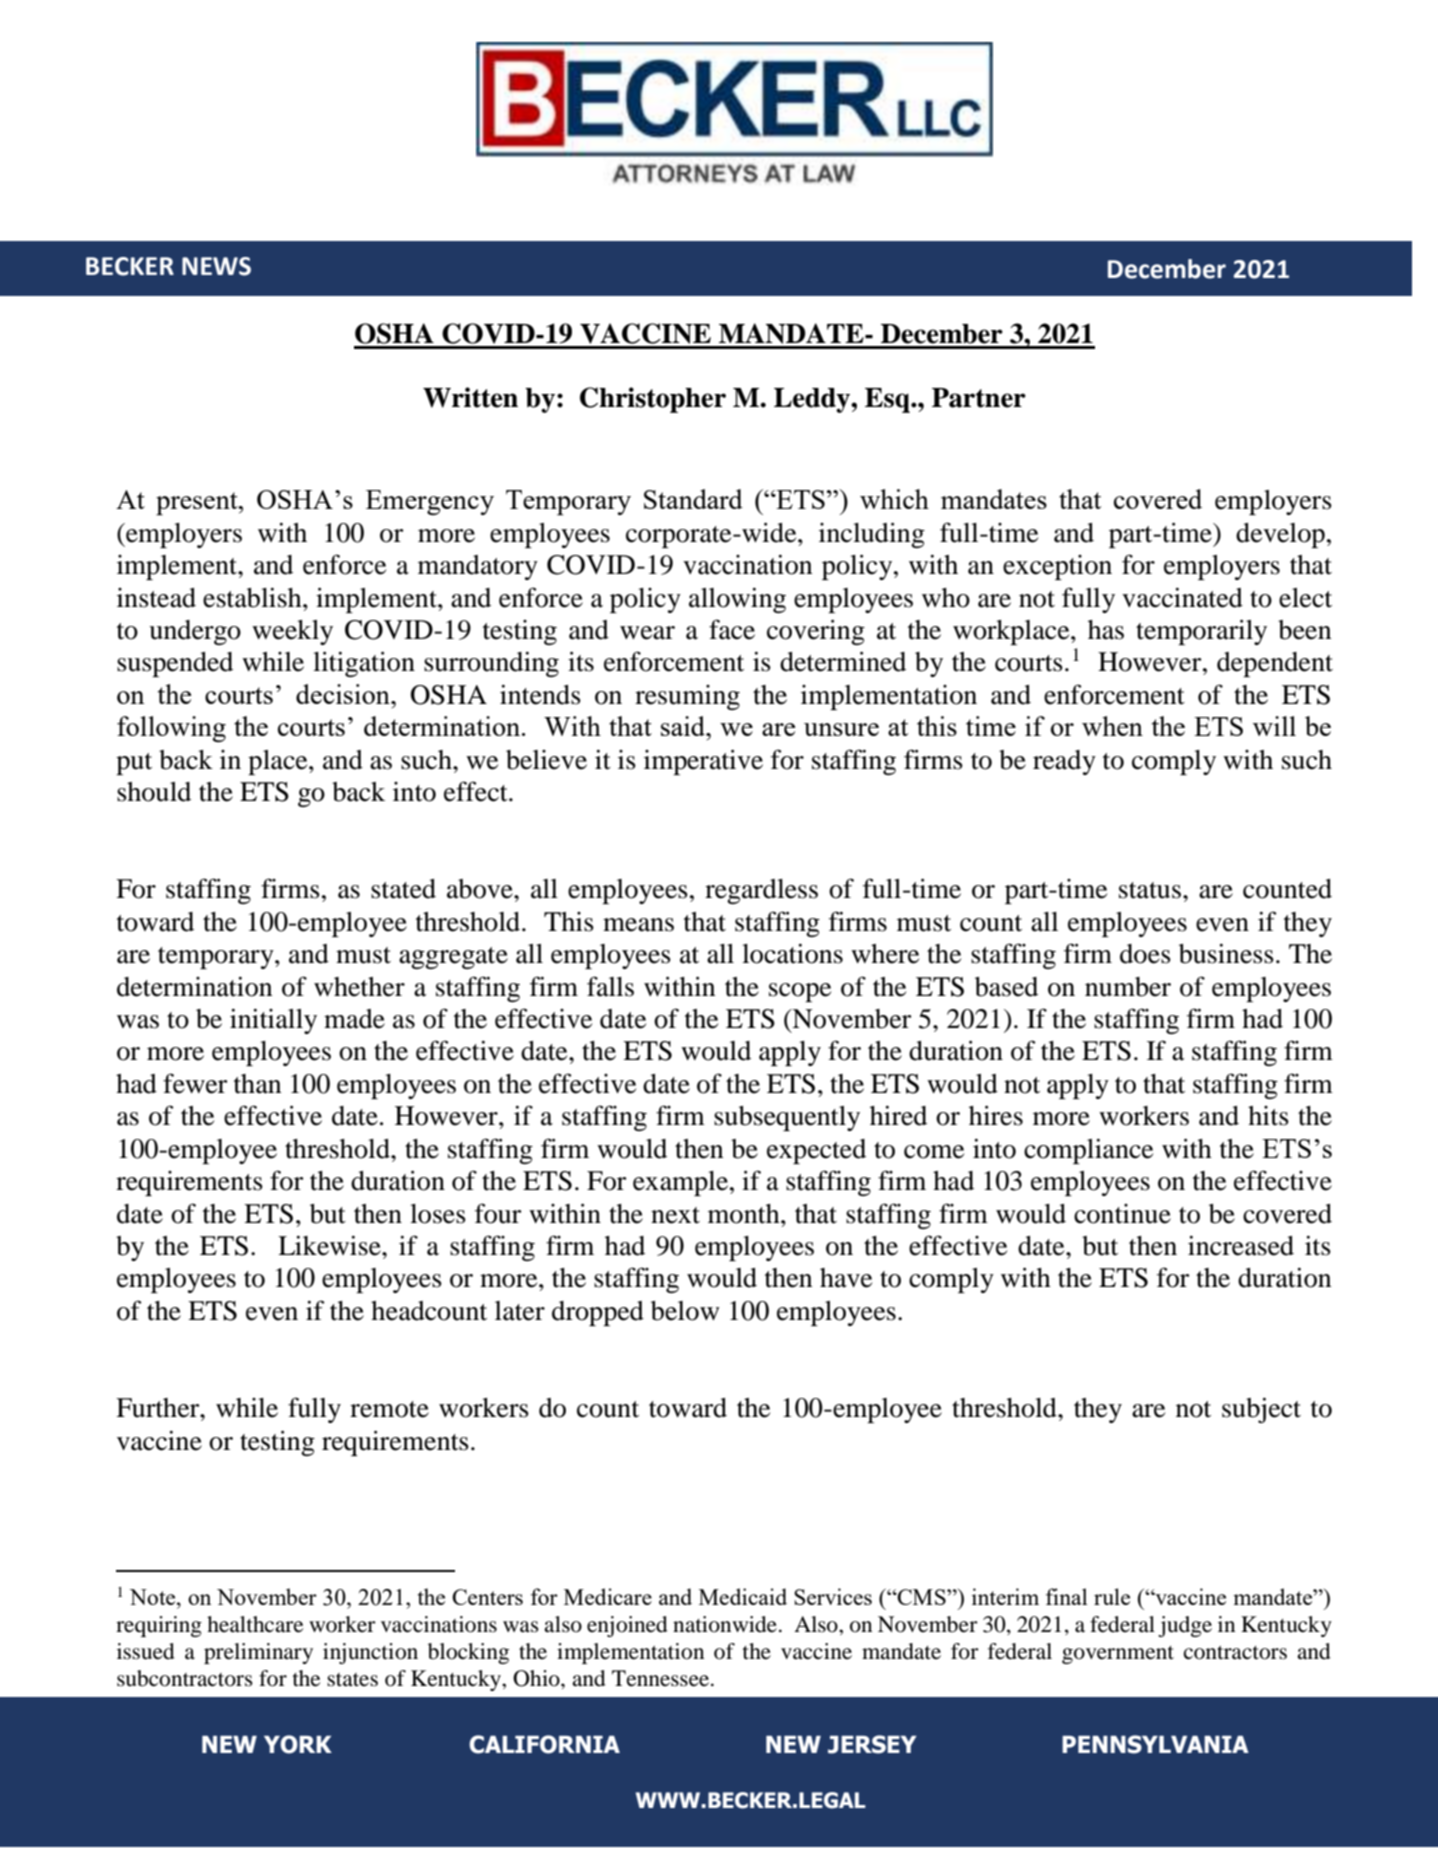 The width and height of the screenshot is (1438, 1861). What do you see at coordinates (1122, 1214) in the screenshot?
I see `continue` at bounding box center [1122, 1214].
